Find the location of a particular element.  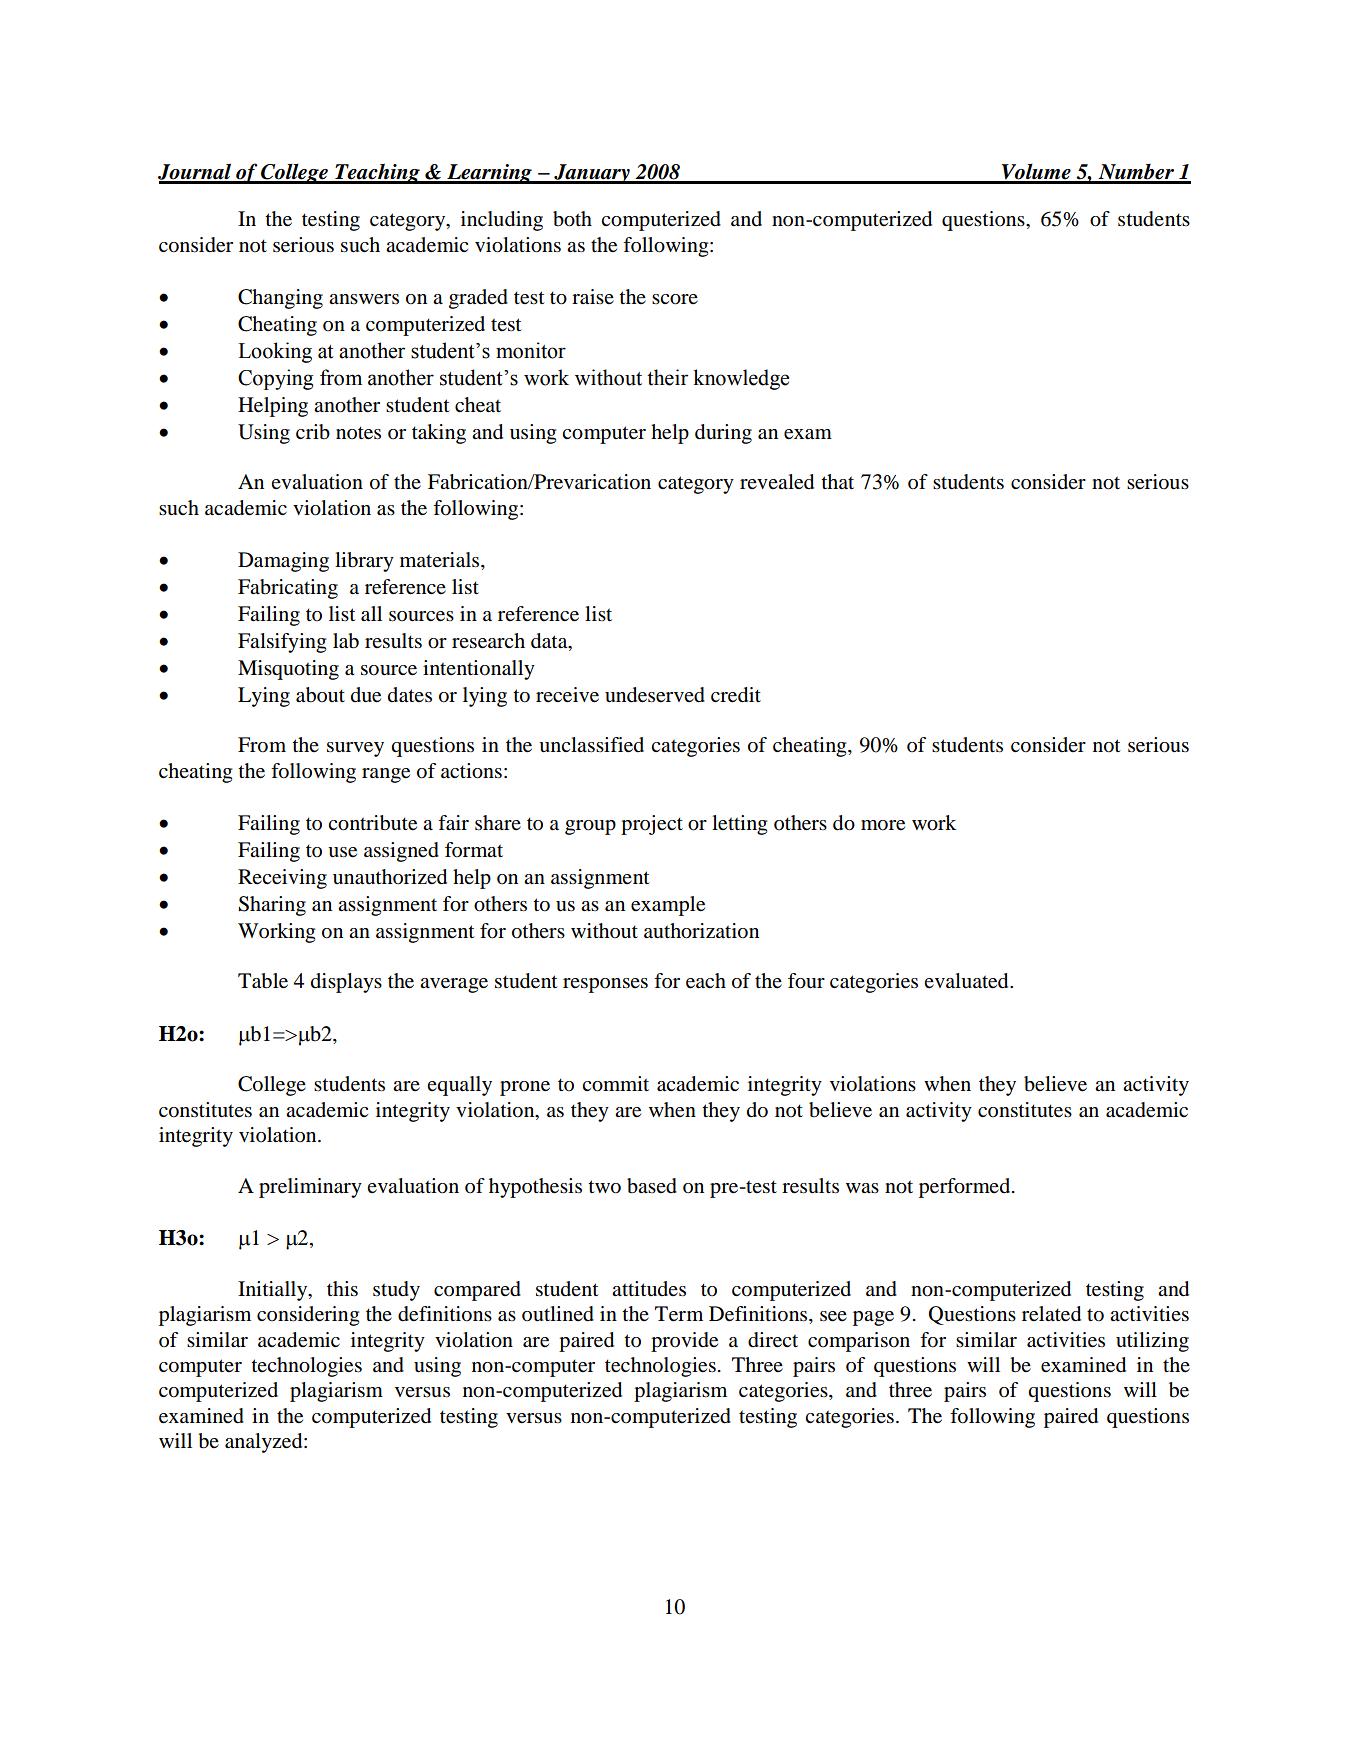

Learning is located at coordinates (489, 174).
